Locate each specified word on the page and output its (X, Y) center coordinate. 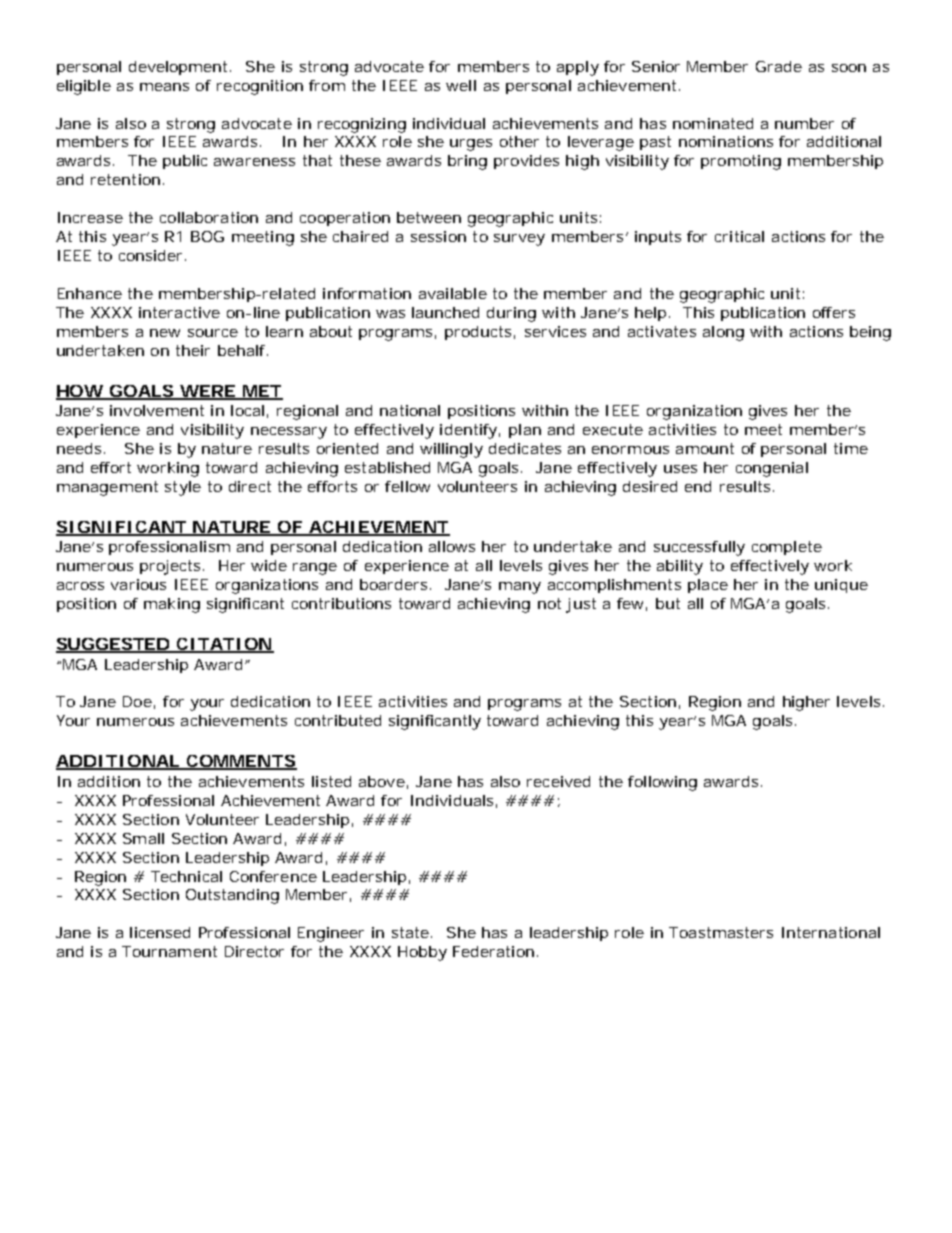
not (549, 603)
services (555, 331)
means (164, 87)
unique (841, 586)
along (723, 333)
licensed (160, 932)
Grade (779, 66)
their (193, 350)
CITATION (224, 645)
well (461, 85)
